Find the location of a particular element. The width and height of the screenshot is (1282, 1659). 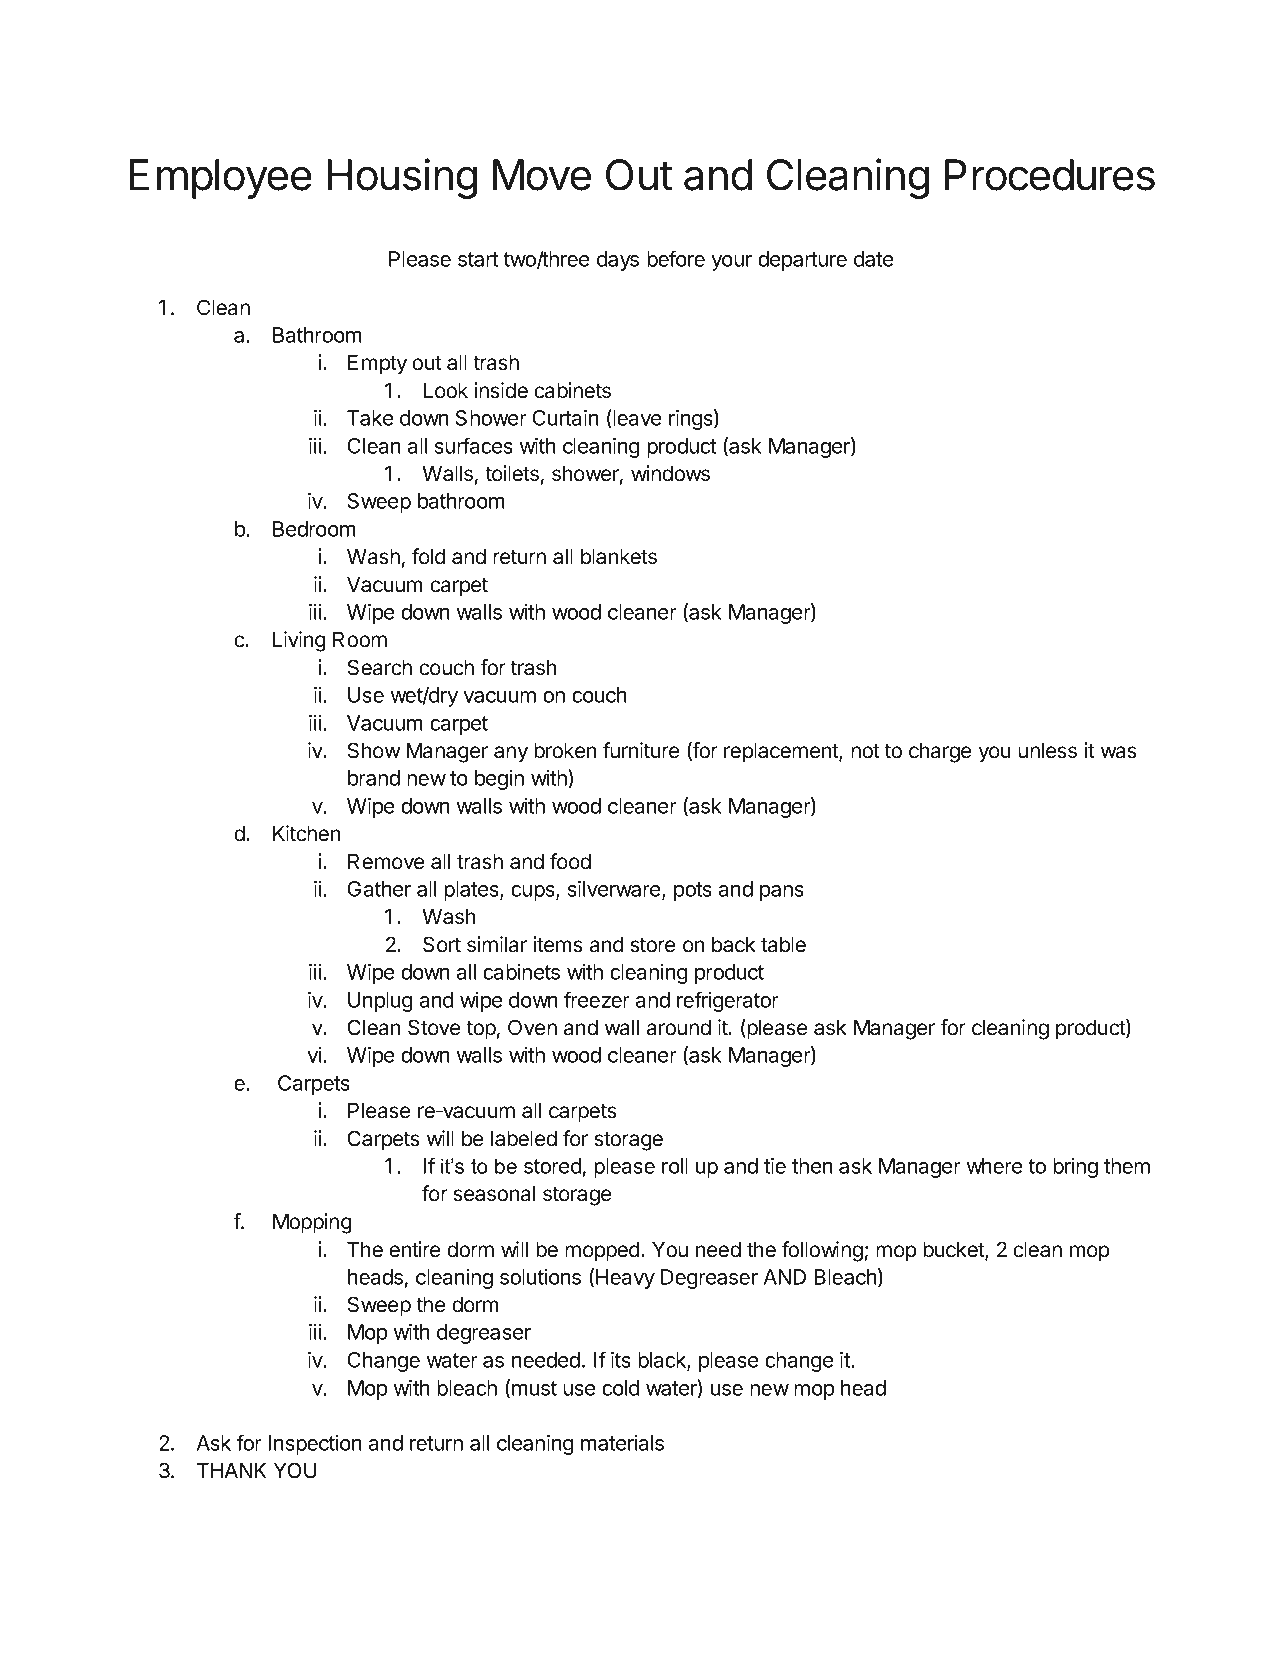

Procedures is located at coordinates (1050, 175).
